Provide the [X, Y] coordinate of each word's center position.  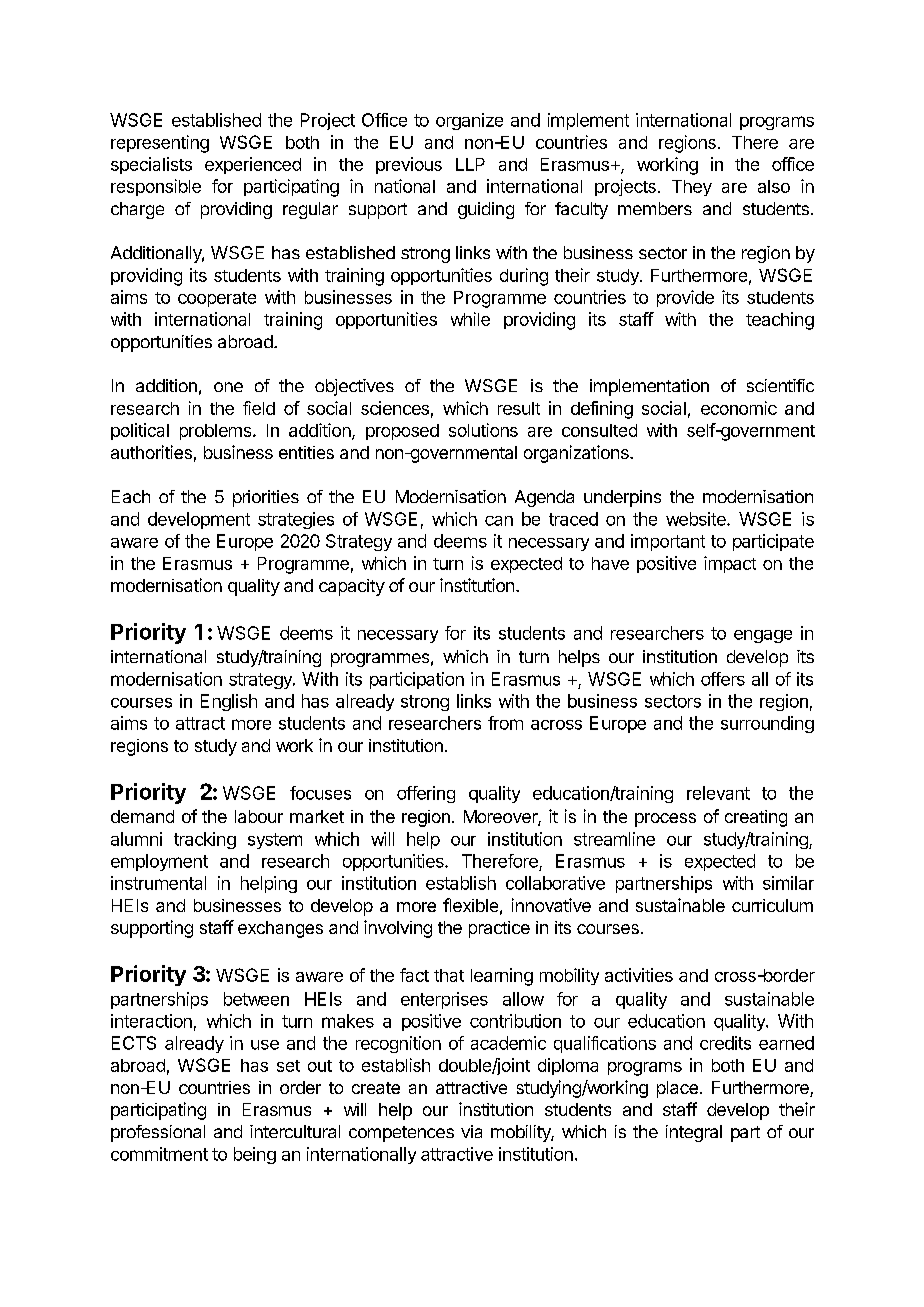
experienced [253, 165]
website [697, 519]
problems [217, 432]
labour [259, 816]
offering [426, 794]
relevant [718, 793]
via [471, 1131]
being [255, 1155]
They [692, 188]
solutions [483, 430]
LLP [470, 164]
